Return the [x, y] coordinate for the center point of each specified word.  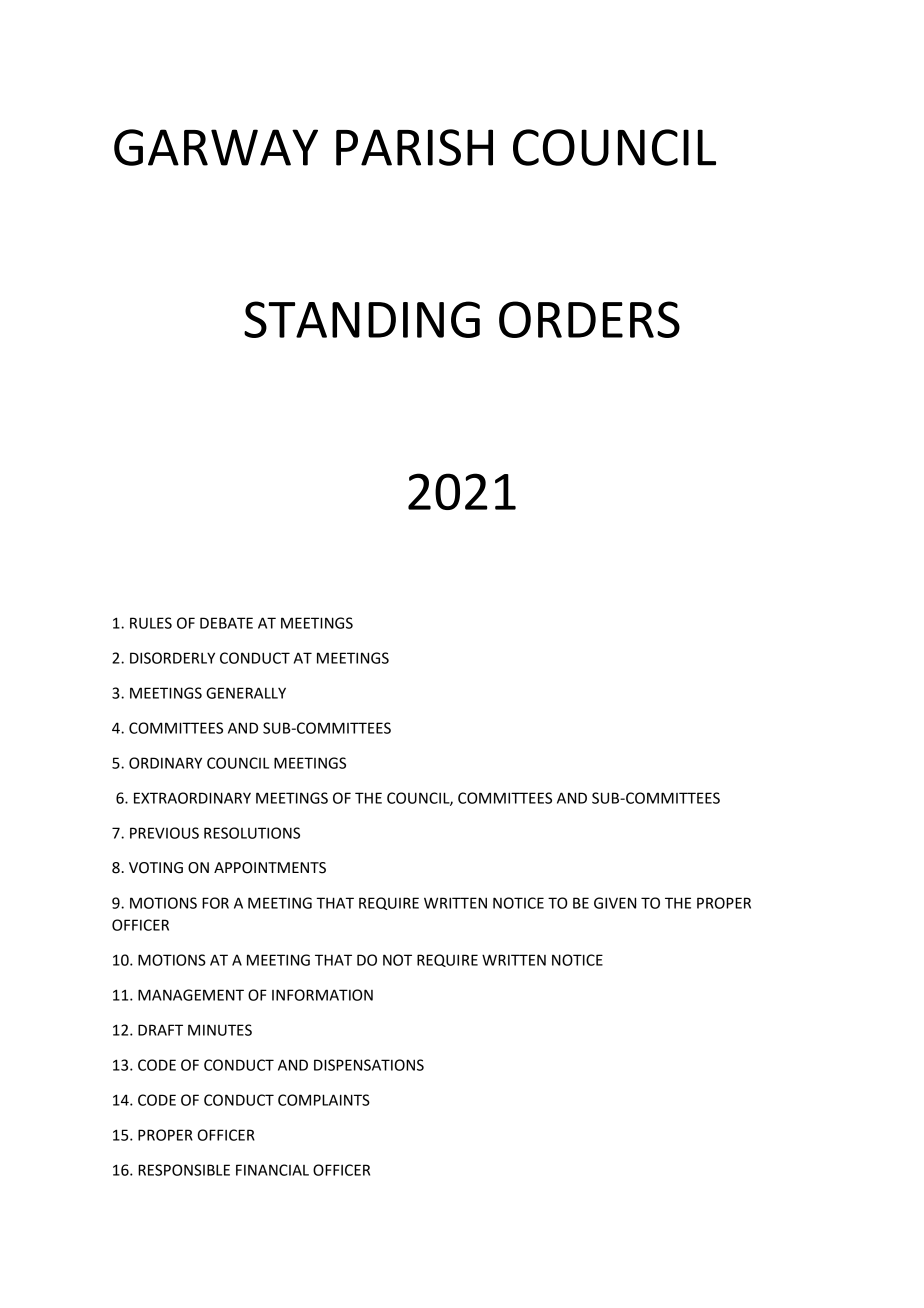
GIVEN [615, 903]
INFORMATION [322, 995]
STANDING [362, 319]
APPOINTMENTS [270, 868]
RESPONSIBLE [184, 1170]
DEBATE [226, 623]
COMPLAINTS [324, 1100]
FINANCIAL [272, 1170]
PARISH [414, 147]
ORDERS [589, 319]
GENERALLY [246, 693]
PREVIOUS [164, 833]
